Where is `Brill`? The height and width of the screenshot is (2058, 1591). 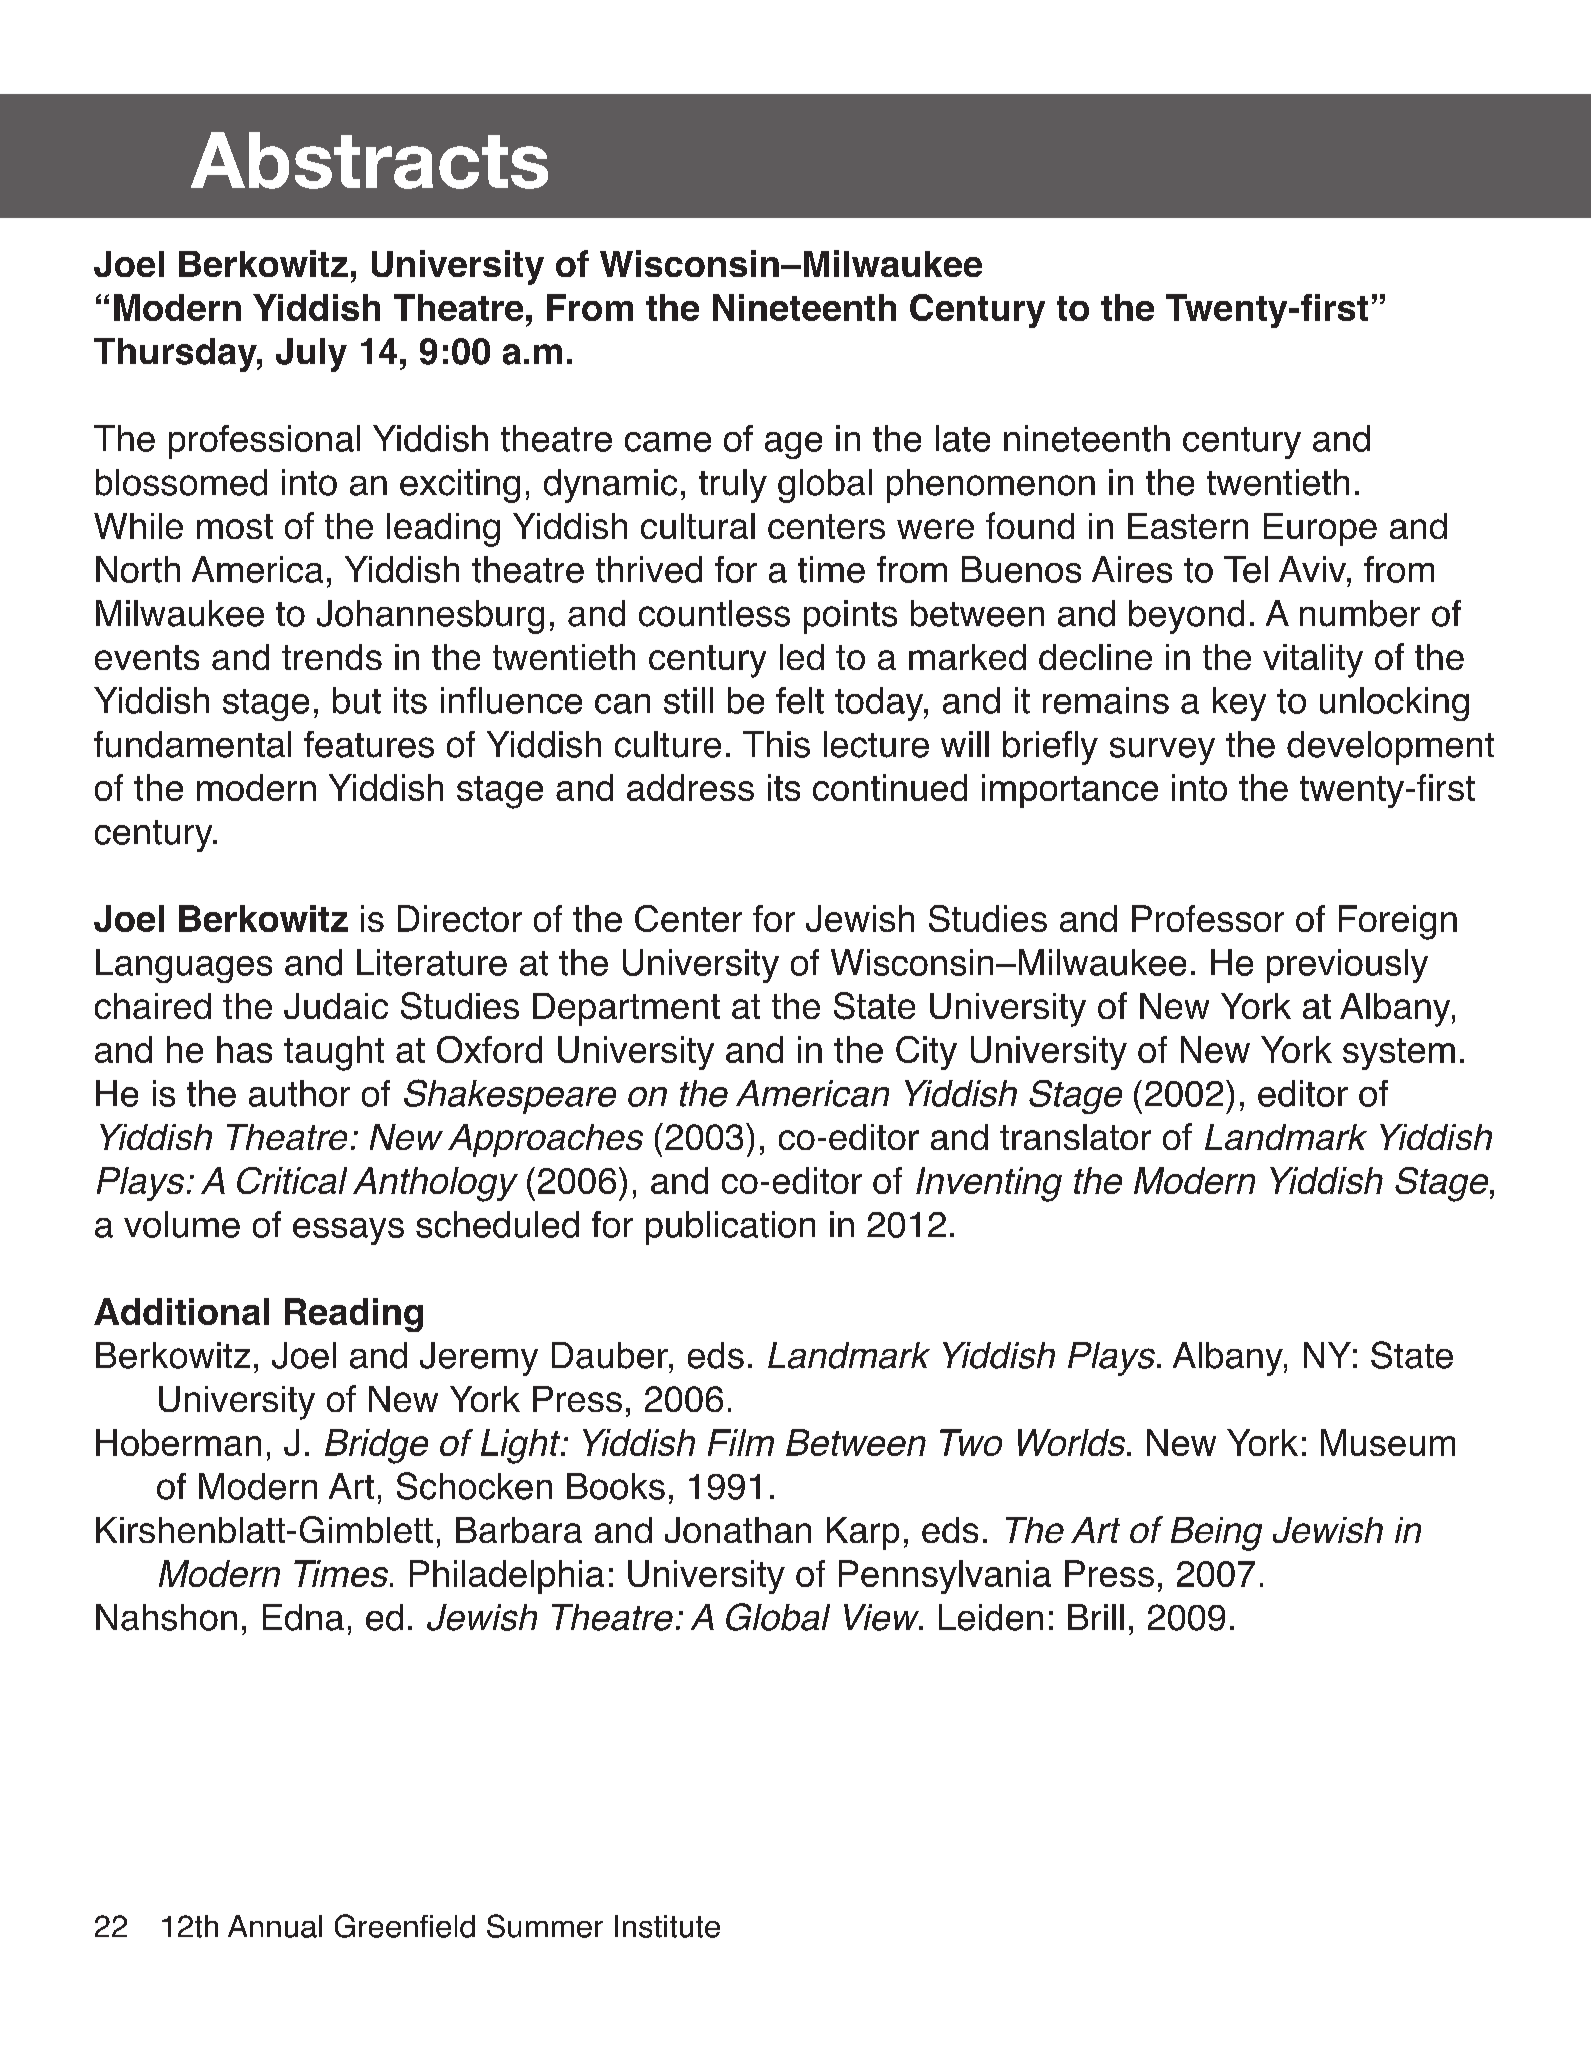
Brill is located at coordinates (1096, 1617).
